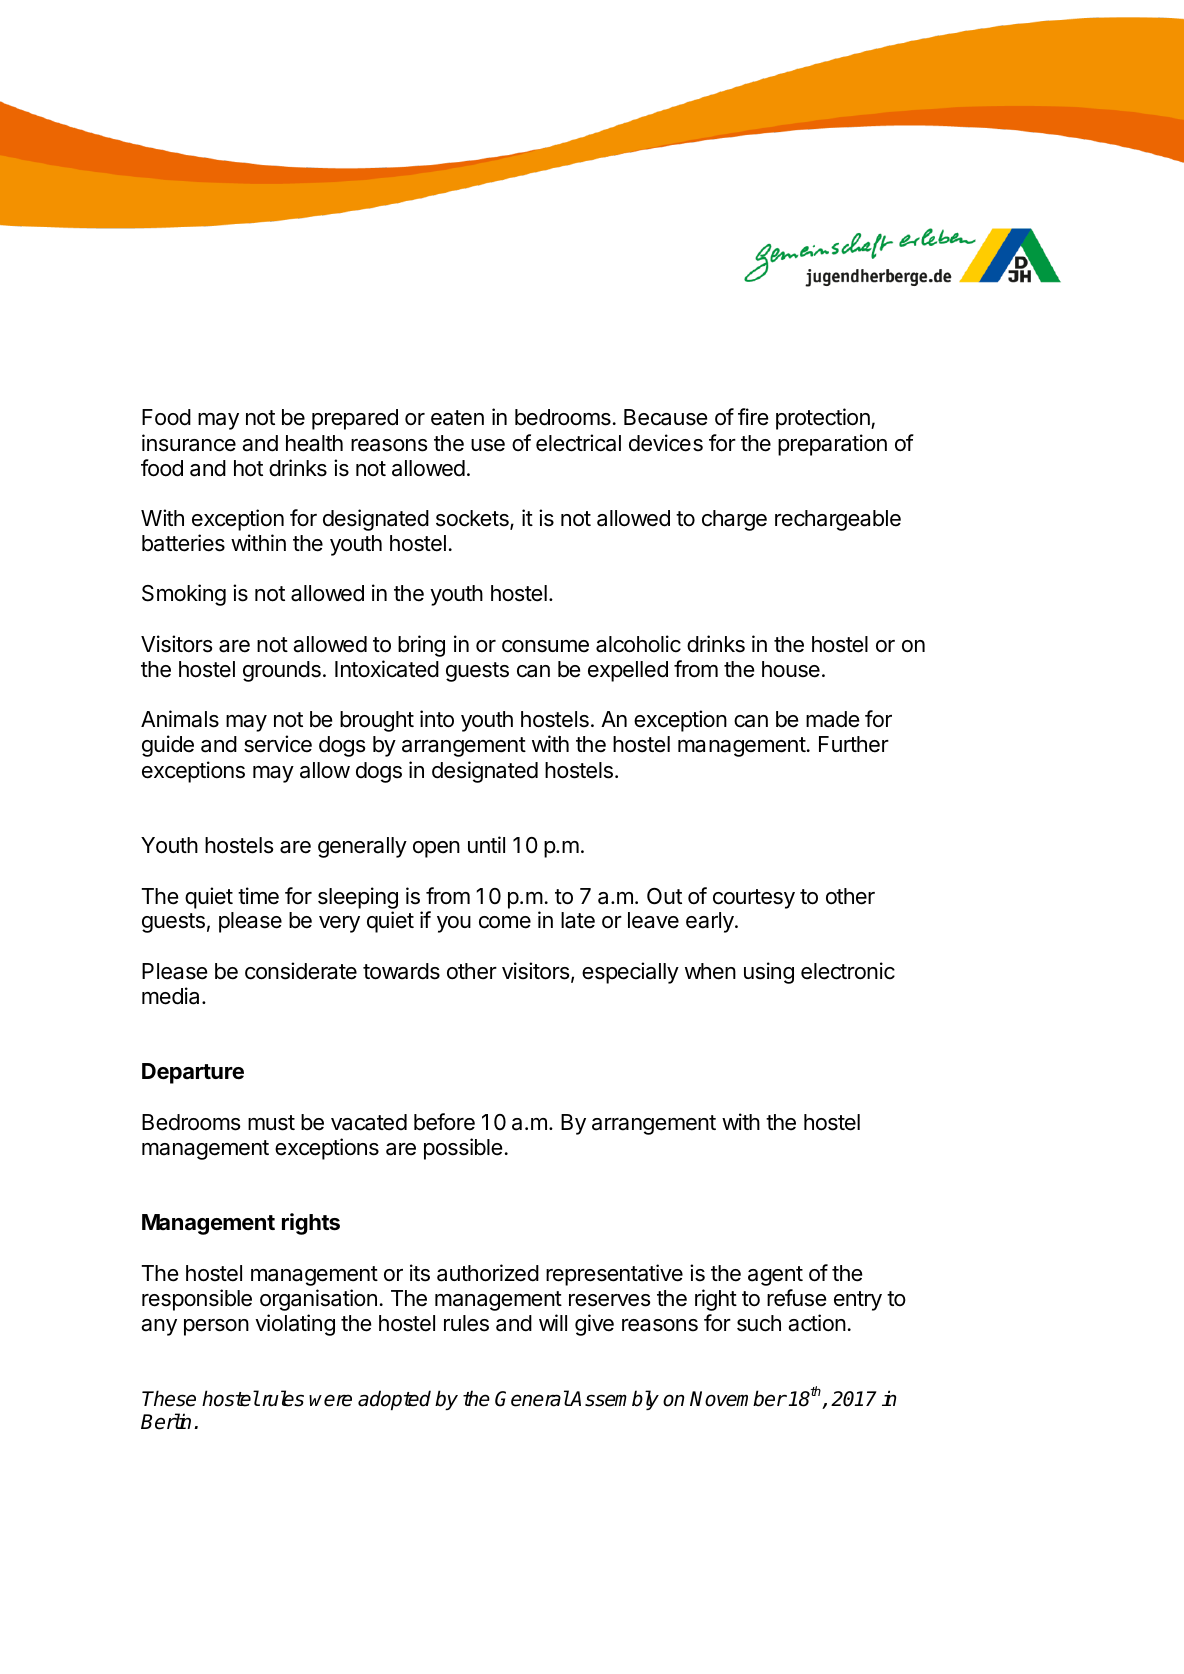  I want to click on courtesy, so click(754, 899).
